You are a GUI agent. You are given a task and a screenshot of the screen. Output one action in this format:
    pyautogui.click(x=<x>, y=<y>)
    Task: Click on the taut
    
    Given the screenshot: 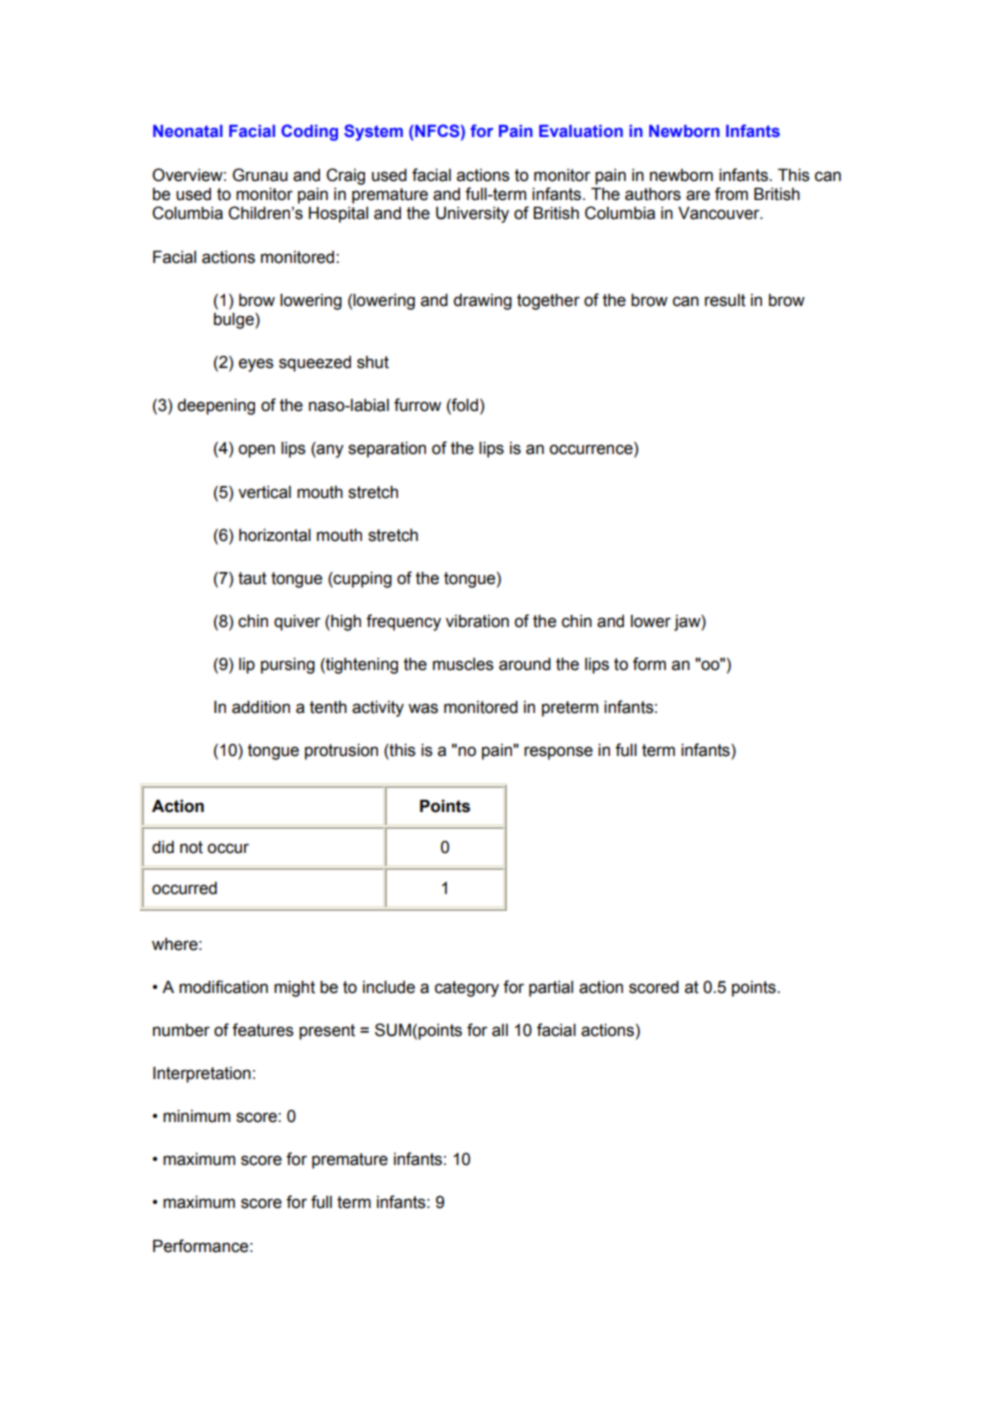 What is the action you would take?
    pyautogui.click(x=252, y=578)
